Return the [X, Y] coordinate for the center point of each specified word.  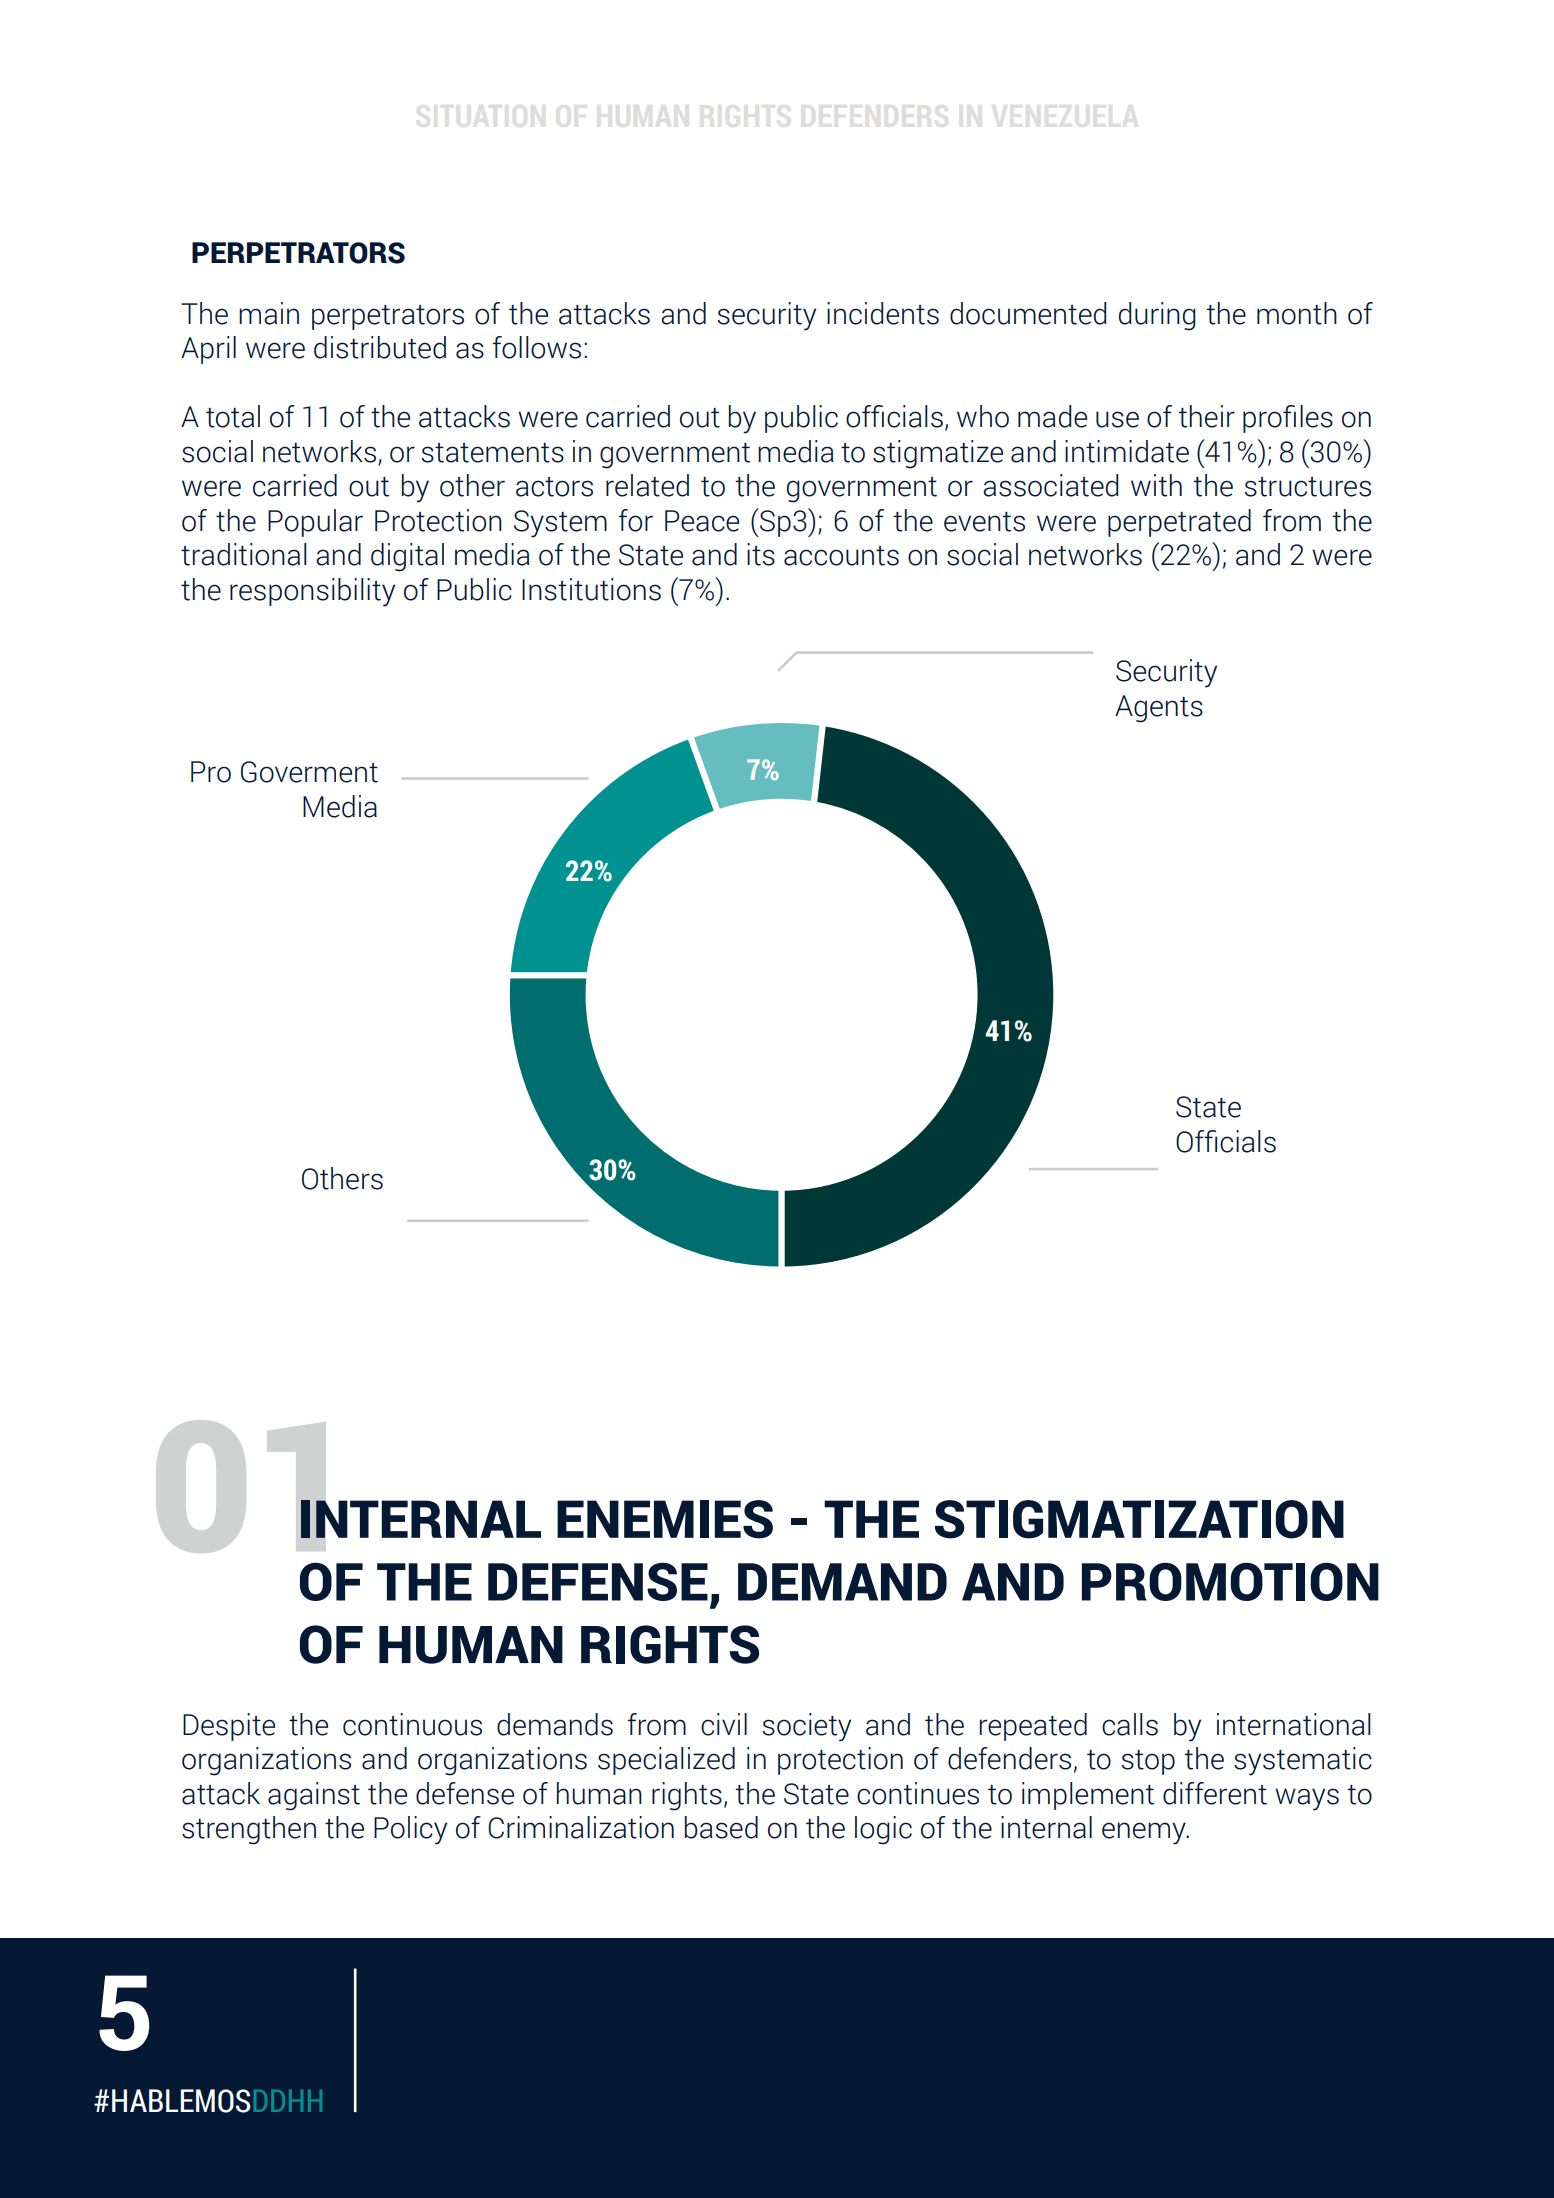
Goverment [309, 772]
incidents [883, 313]
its [761, 554]
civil [724, 1724]
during [1157, 316]
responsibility [312, 592]
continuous [412, 1724]
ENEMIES [665, 1519]
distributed [380, 347]
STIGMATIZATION [1139, 1519]
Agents [1159, 709]
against [314, 1796]
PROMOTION [1230, 1582]
